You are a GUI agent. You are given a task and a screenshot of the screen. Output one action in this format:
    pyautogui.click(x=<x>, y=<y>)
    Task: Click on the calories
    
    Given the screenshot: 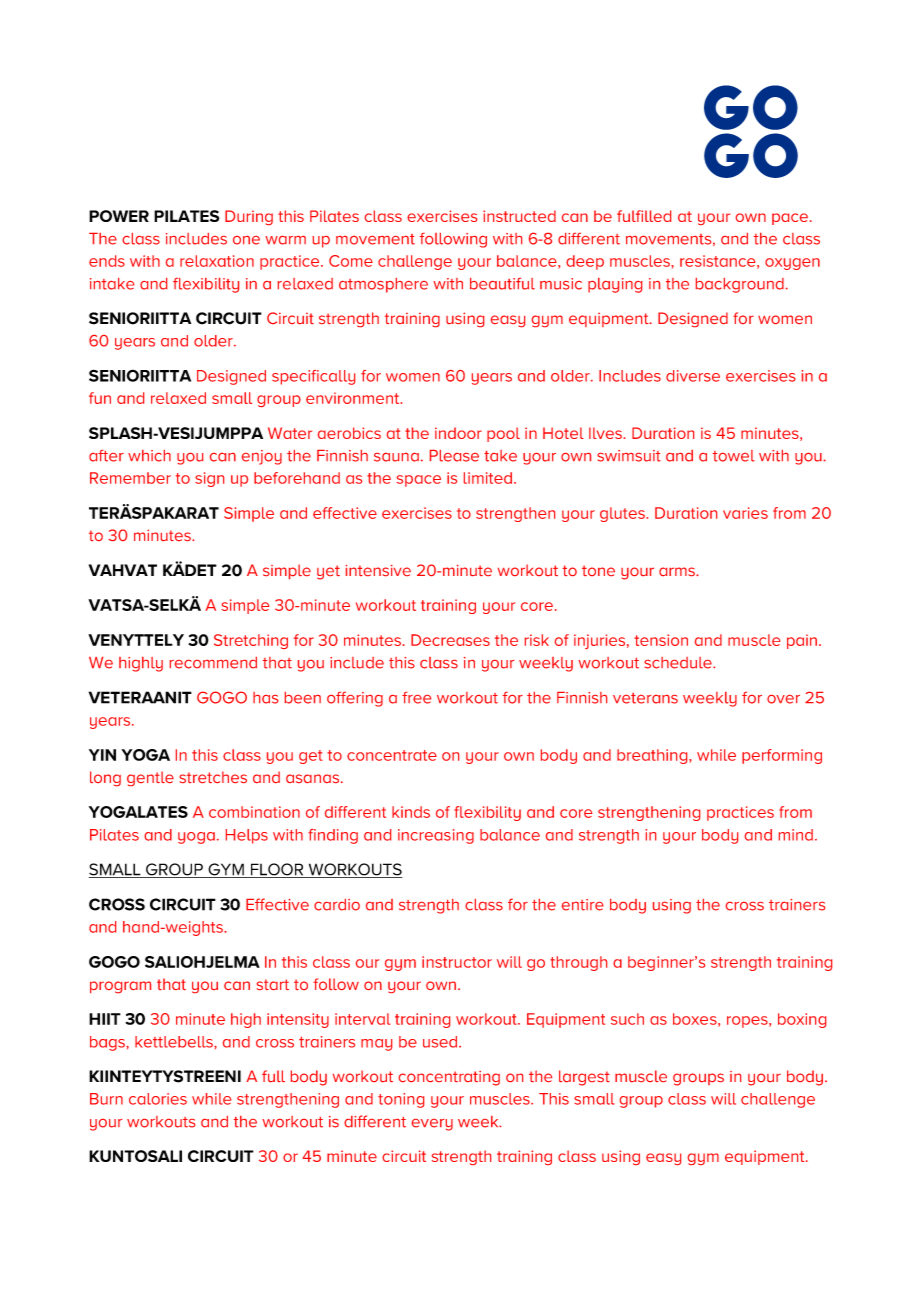 What is the action you would take?
    pyautogui.click(x=158, y=1099)
